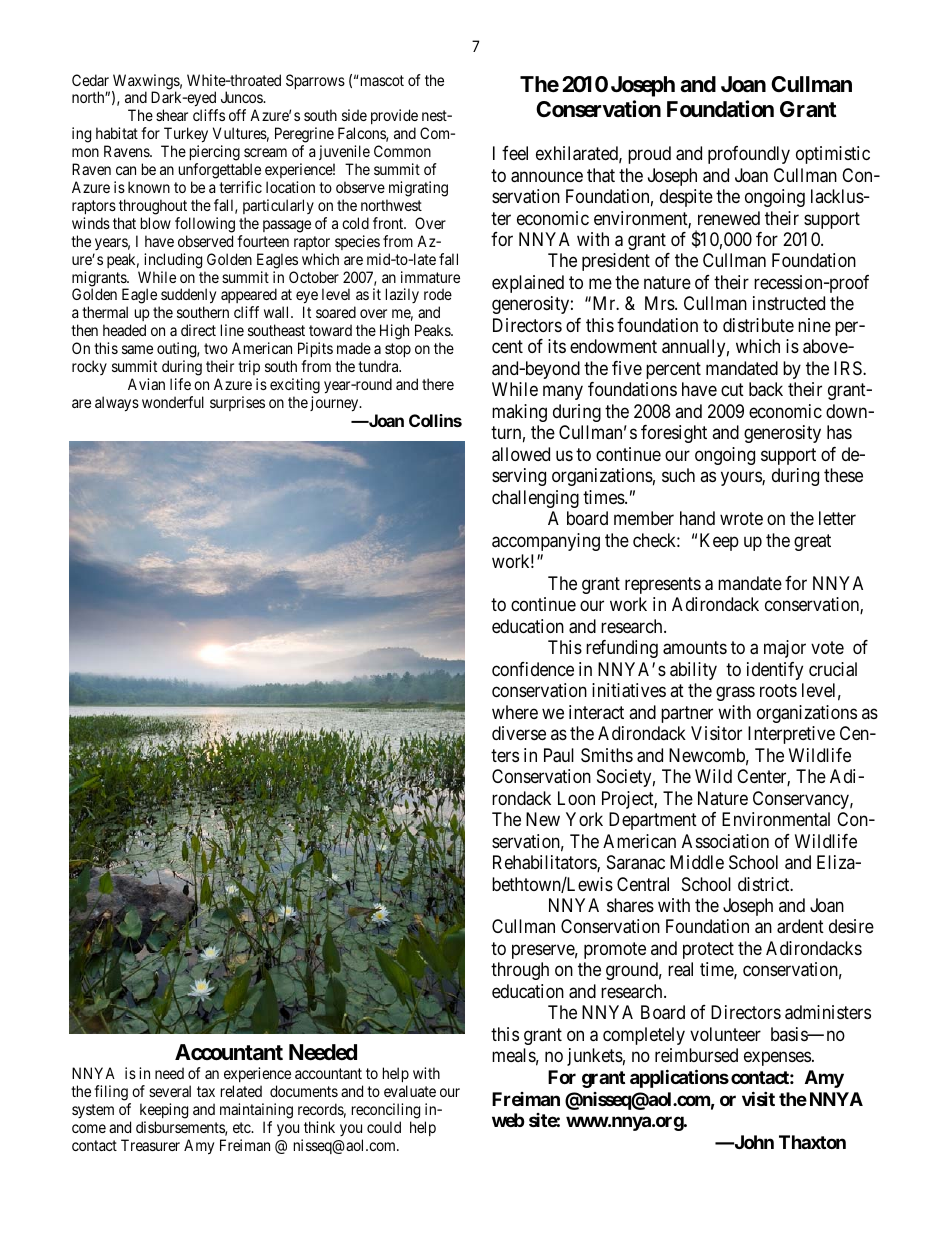  I want to click on web, so click(508, 1120).
